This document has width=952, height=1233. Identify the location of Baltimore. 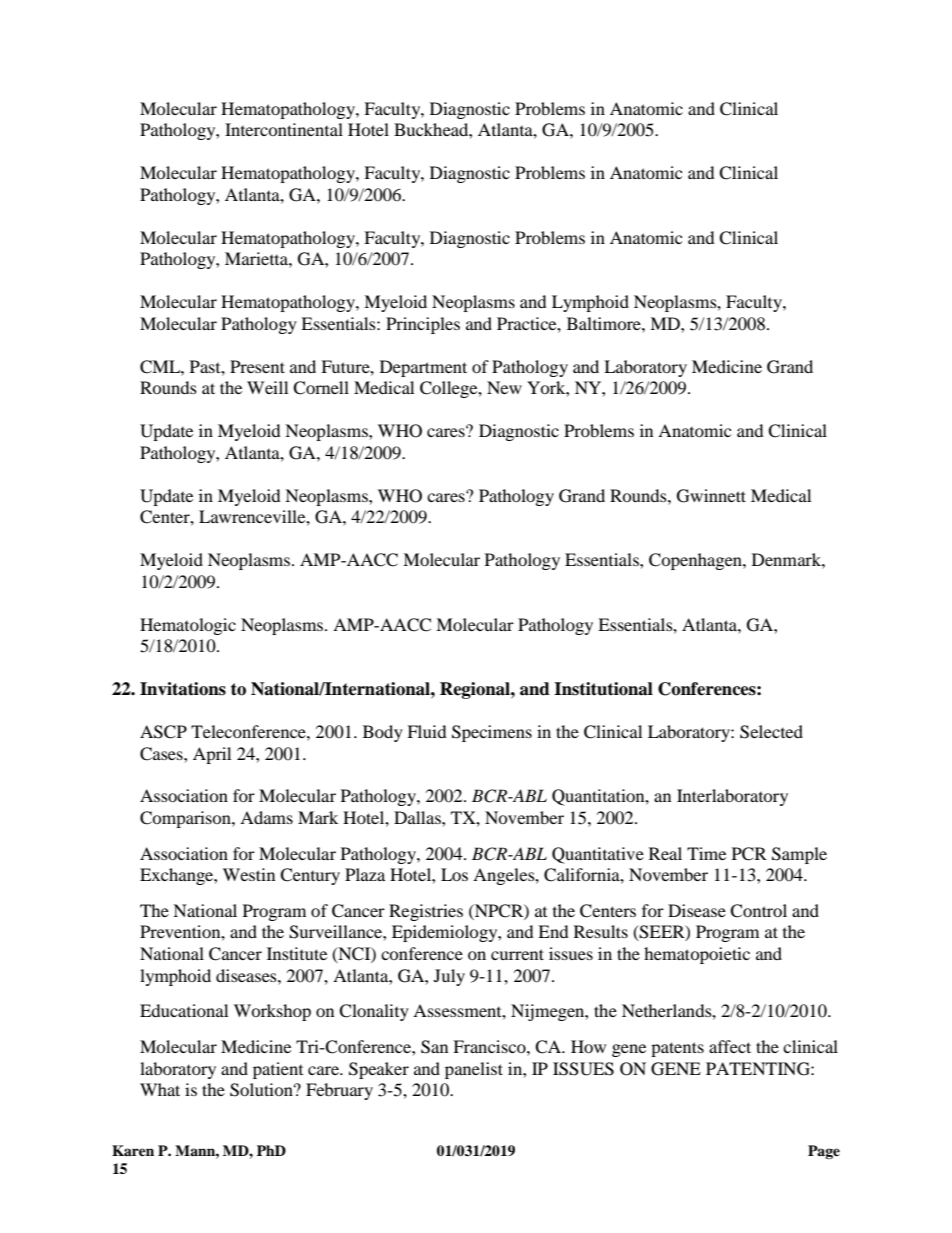
(605, 323).
